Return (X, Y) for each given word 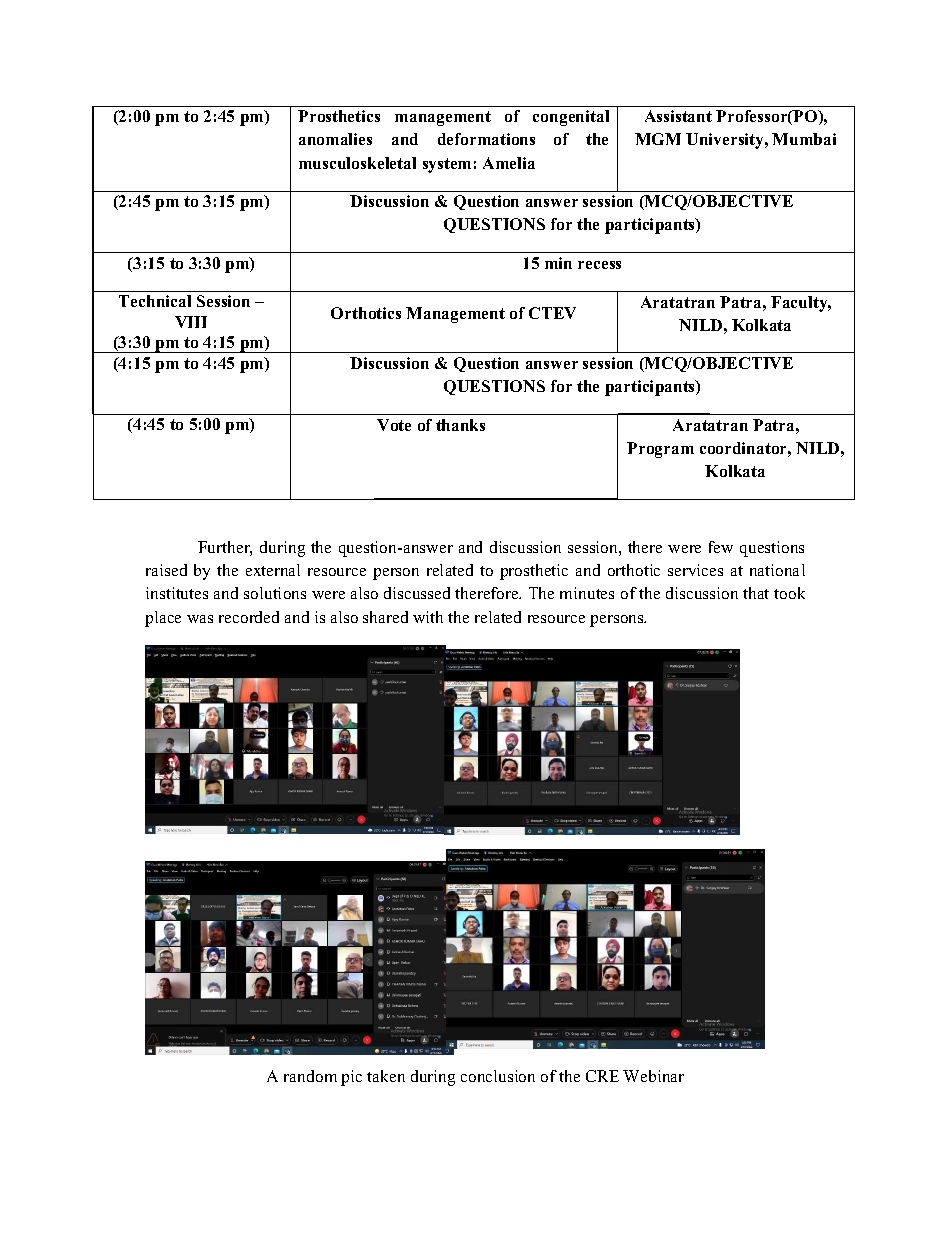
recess (599, 265)
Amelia (509, 163)
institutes (177, 593)
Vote (394, 425)
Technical (155, 301)
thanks (460, 425)
